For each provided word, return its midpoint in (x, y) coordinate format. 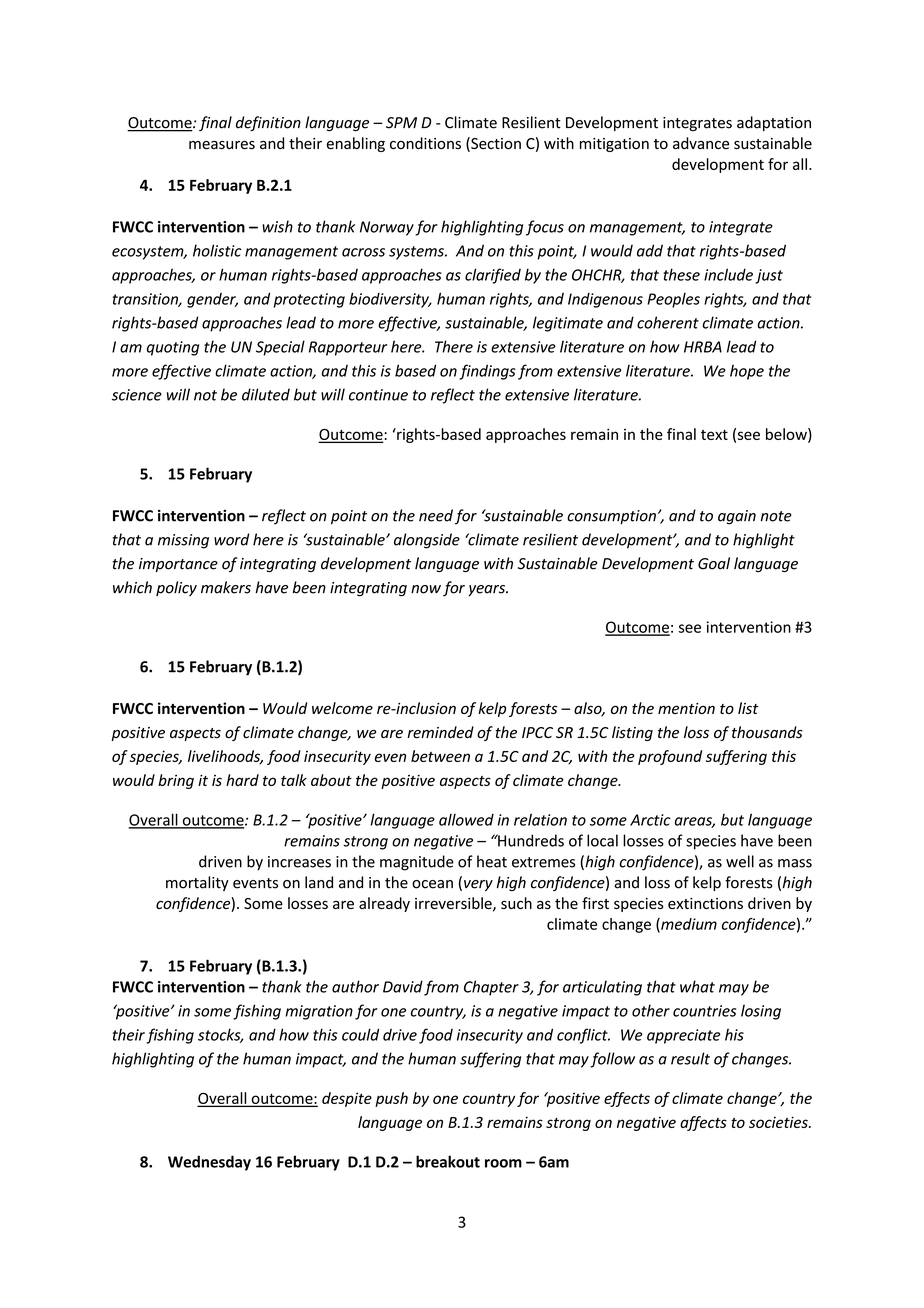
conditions (425, 143)
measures (222, 145)
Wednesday (209, 1163)
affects (703, 1123)
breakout (448, 1161)
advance (701, 143)
